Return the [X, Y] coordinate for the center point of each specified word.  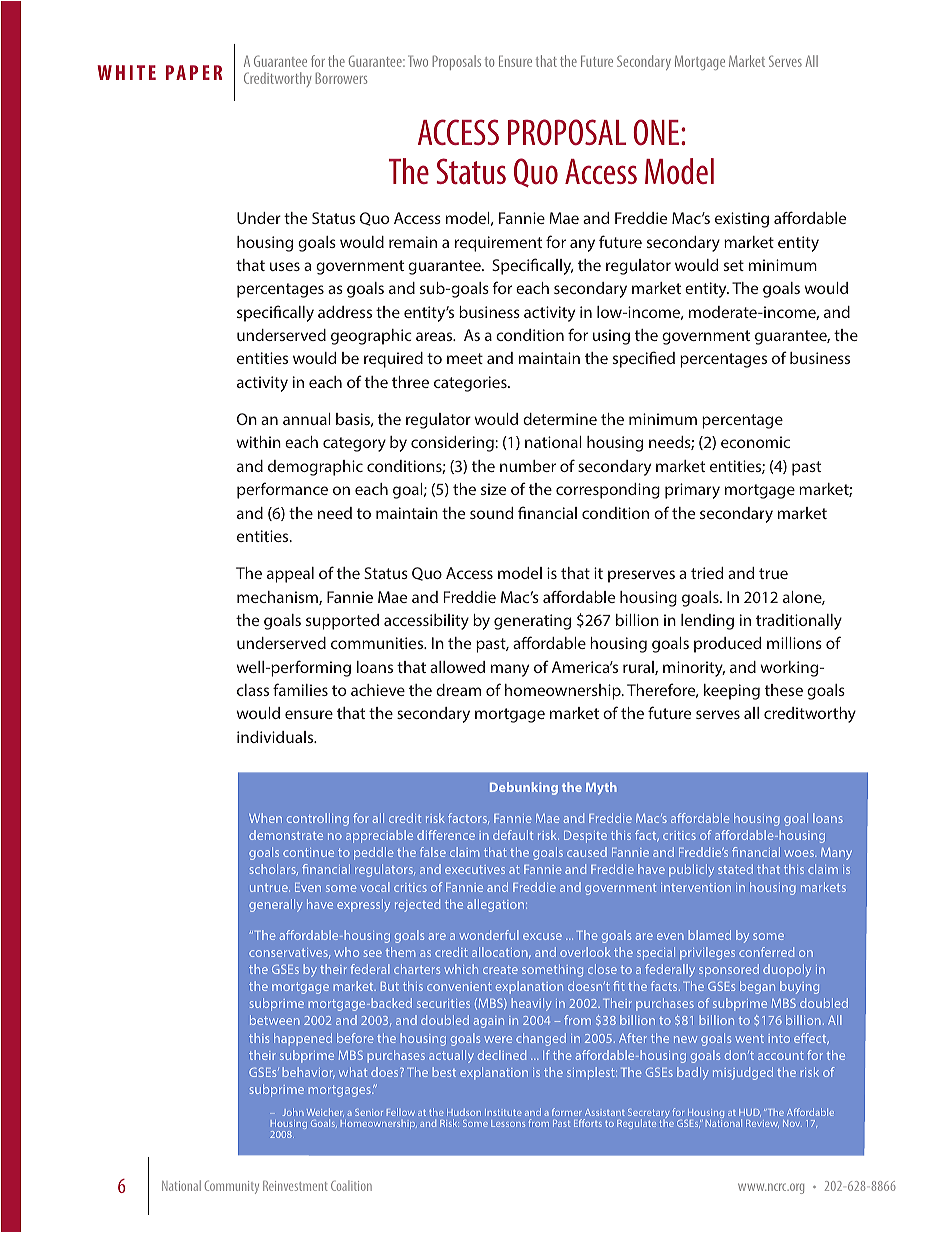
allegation [497, 905]
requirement [498, 244]
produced [727, 645]
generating [532, 622]
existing [742, 220]
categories [471, 384]
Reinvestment [295, 1186]
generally [275, 905]
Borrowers [341, 78]
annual [307, 419]
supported [342, 622]
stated [735, 869]
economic [755, 442]
